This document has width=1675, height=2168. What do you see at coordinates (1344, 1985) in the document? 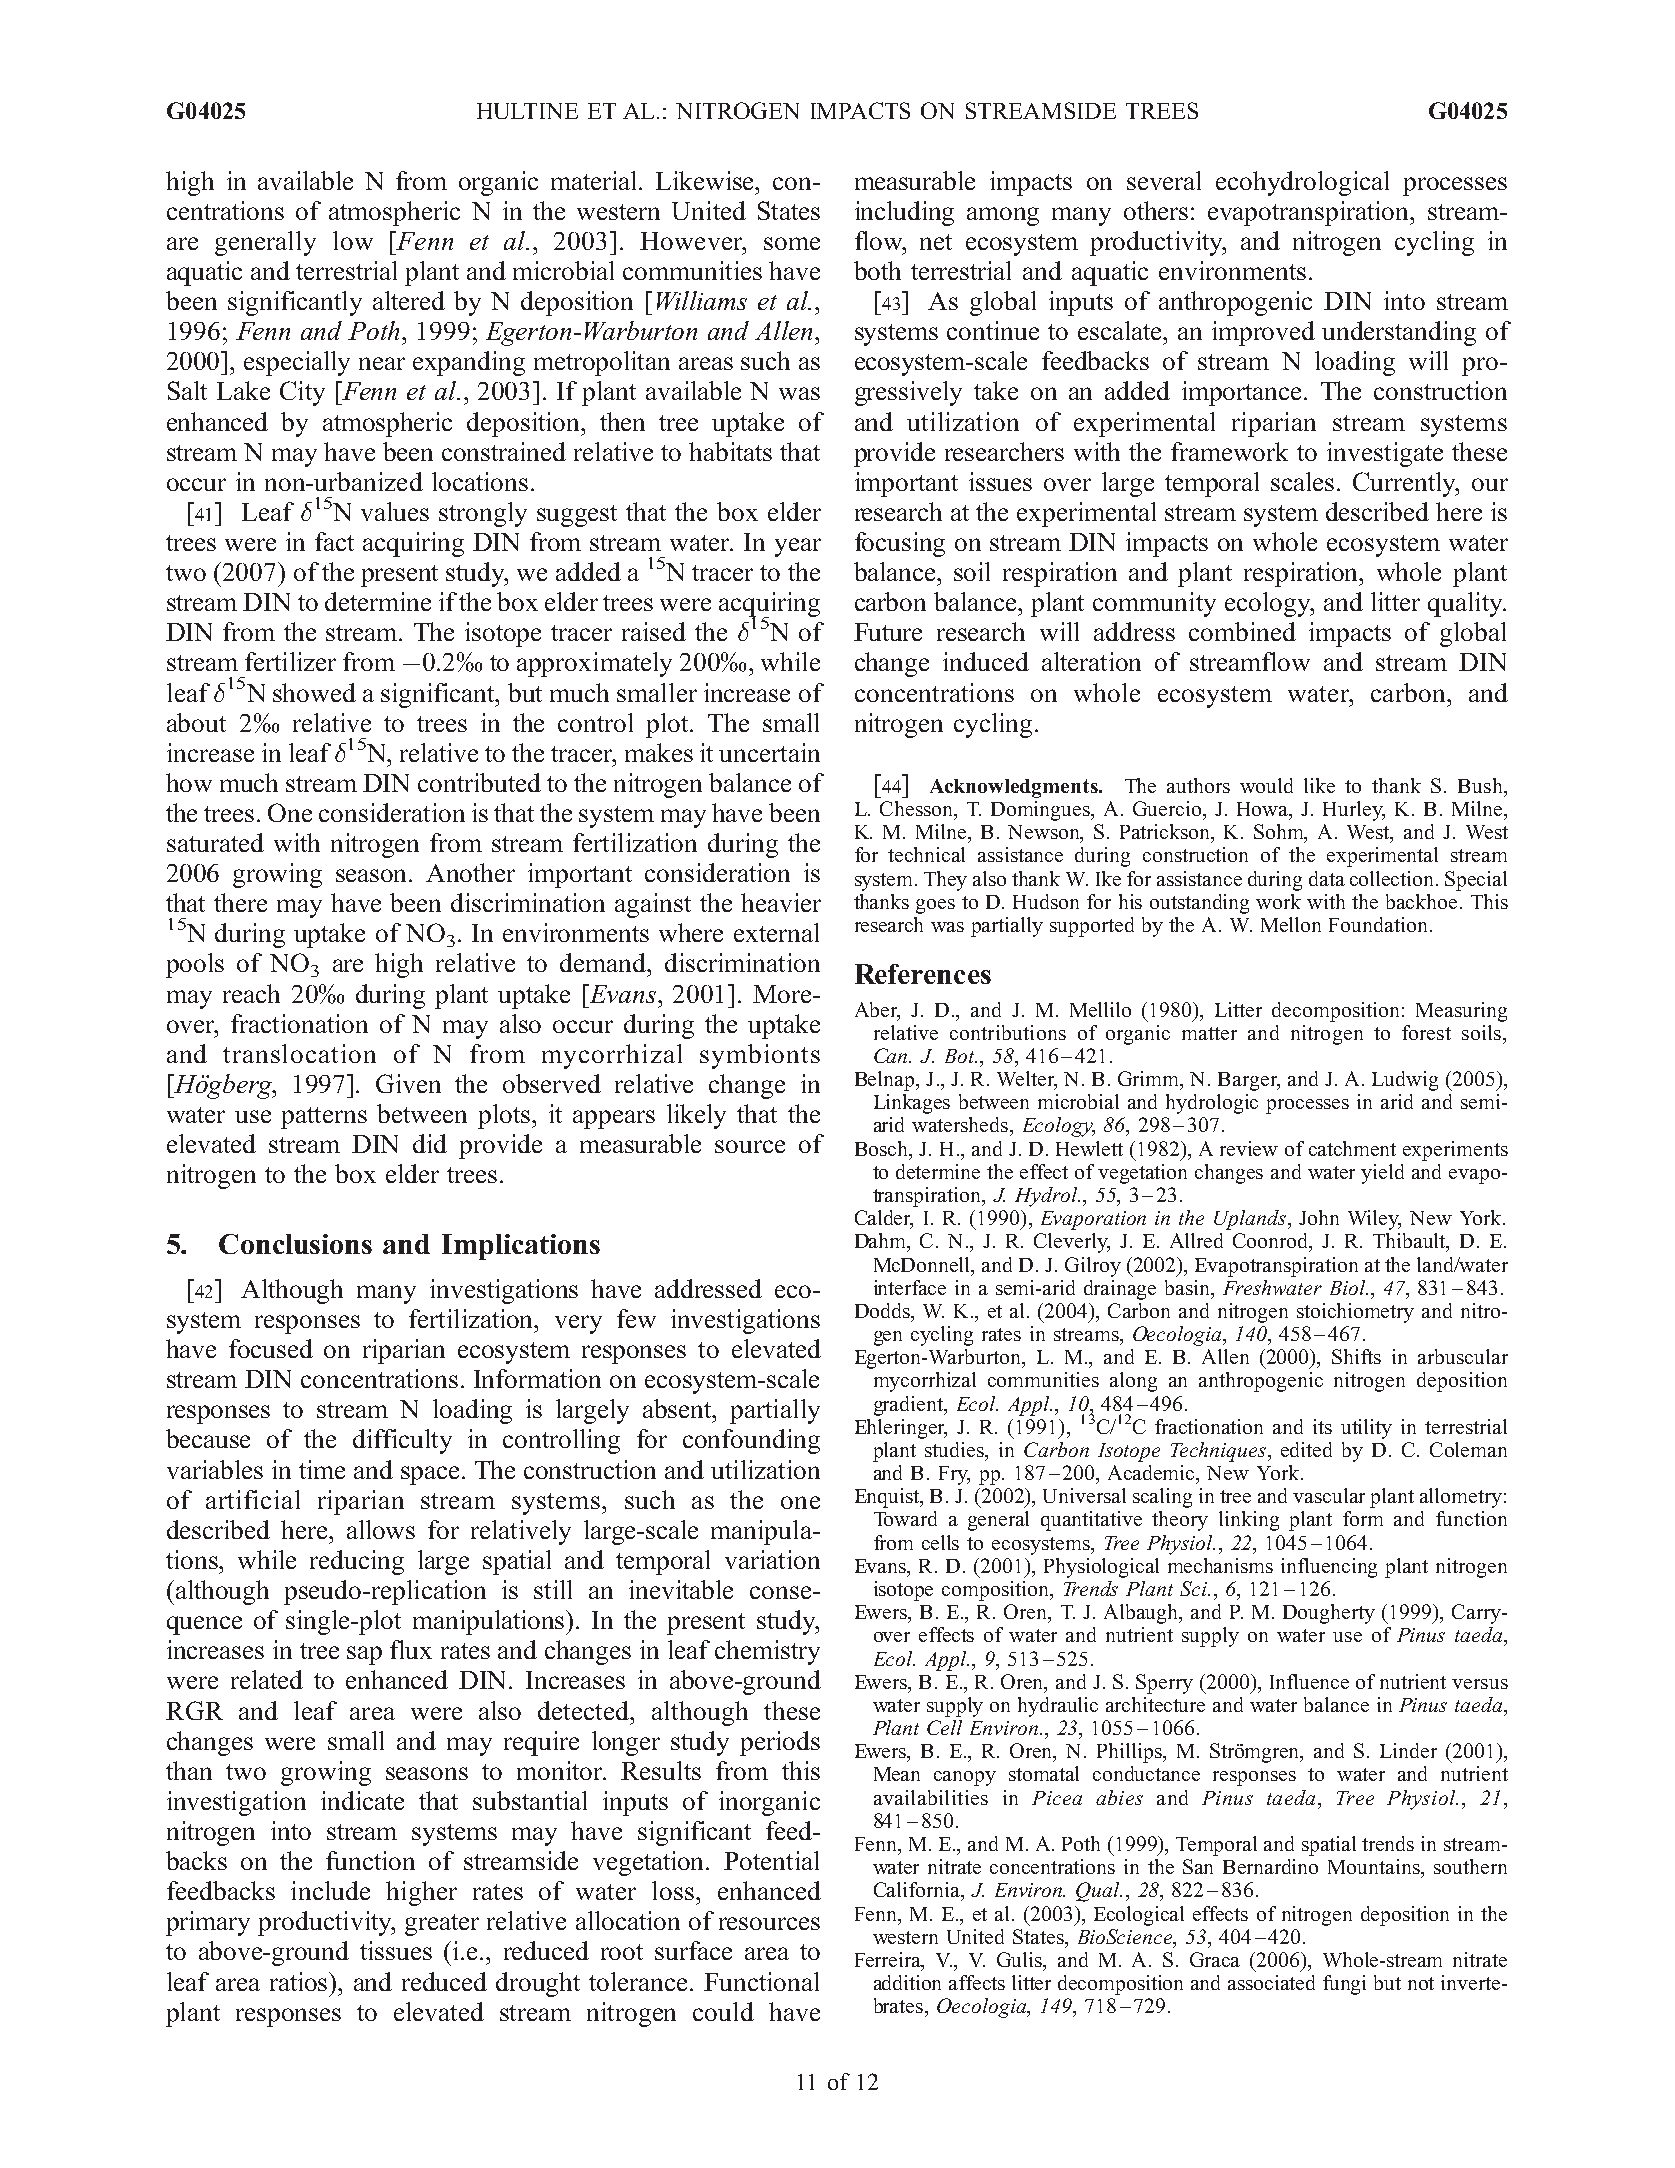
I see `fungi` at bounding box center [1344, 1985].
